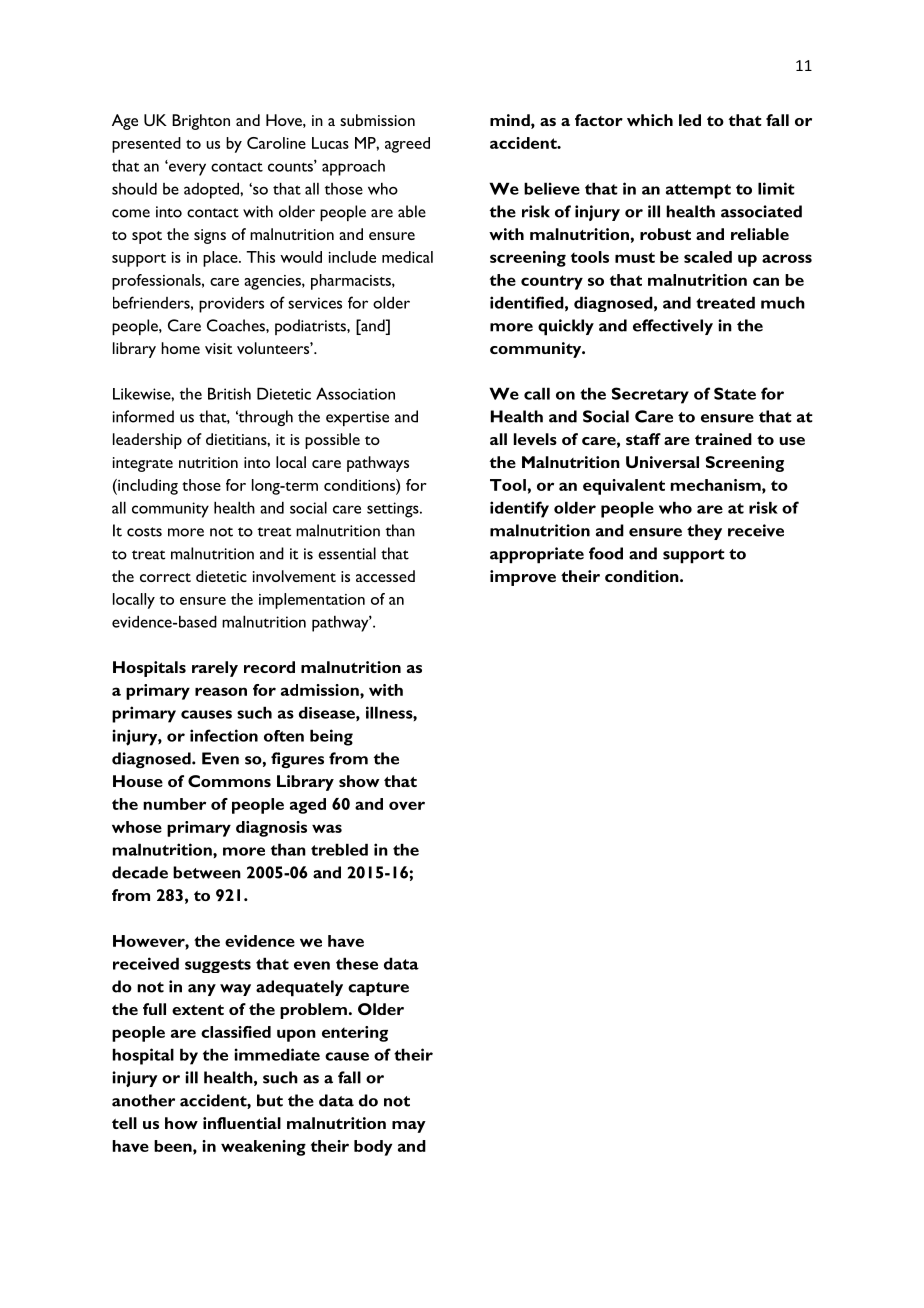 The height and width of the screenshot is (1308, 924). Describe the element at coordinates (409, 1127) in the screenshot. I see `may` at that location.
